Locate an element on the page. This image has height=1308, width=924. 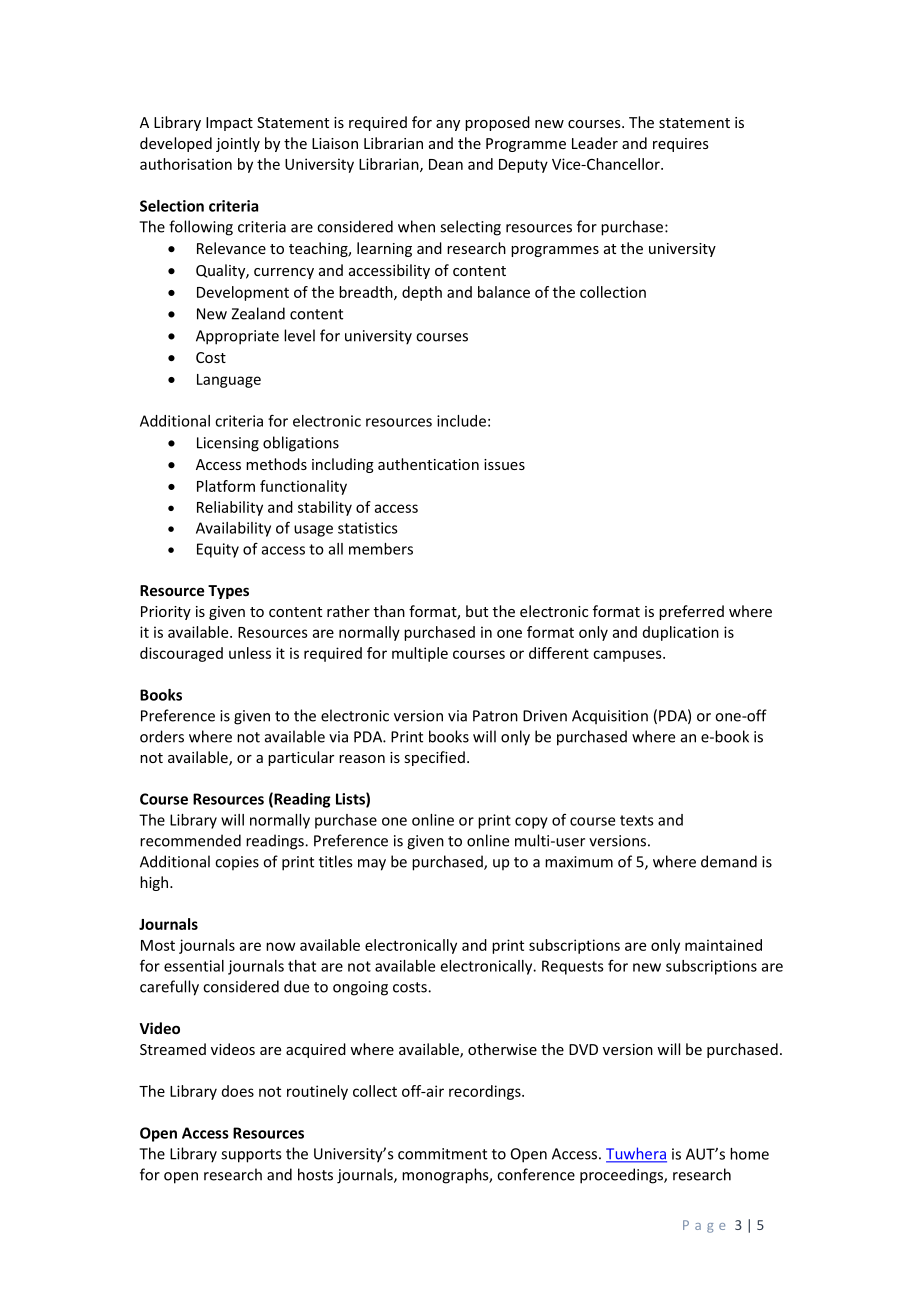
may is located at coordinates (372, 865).
